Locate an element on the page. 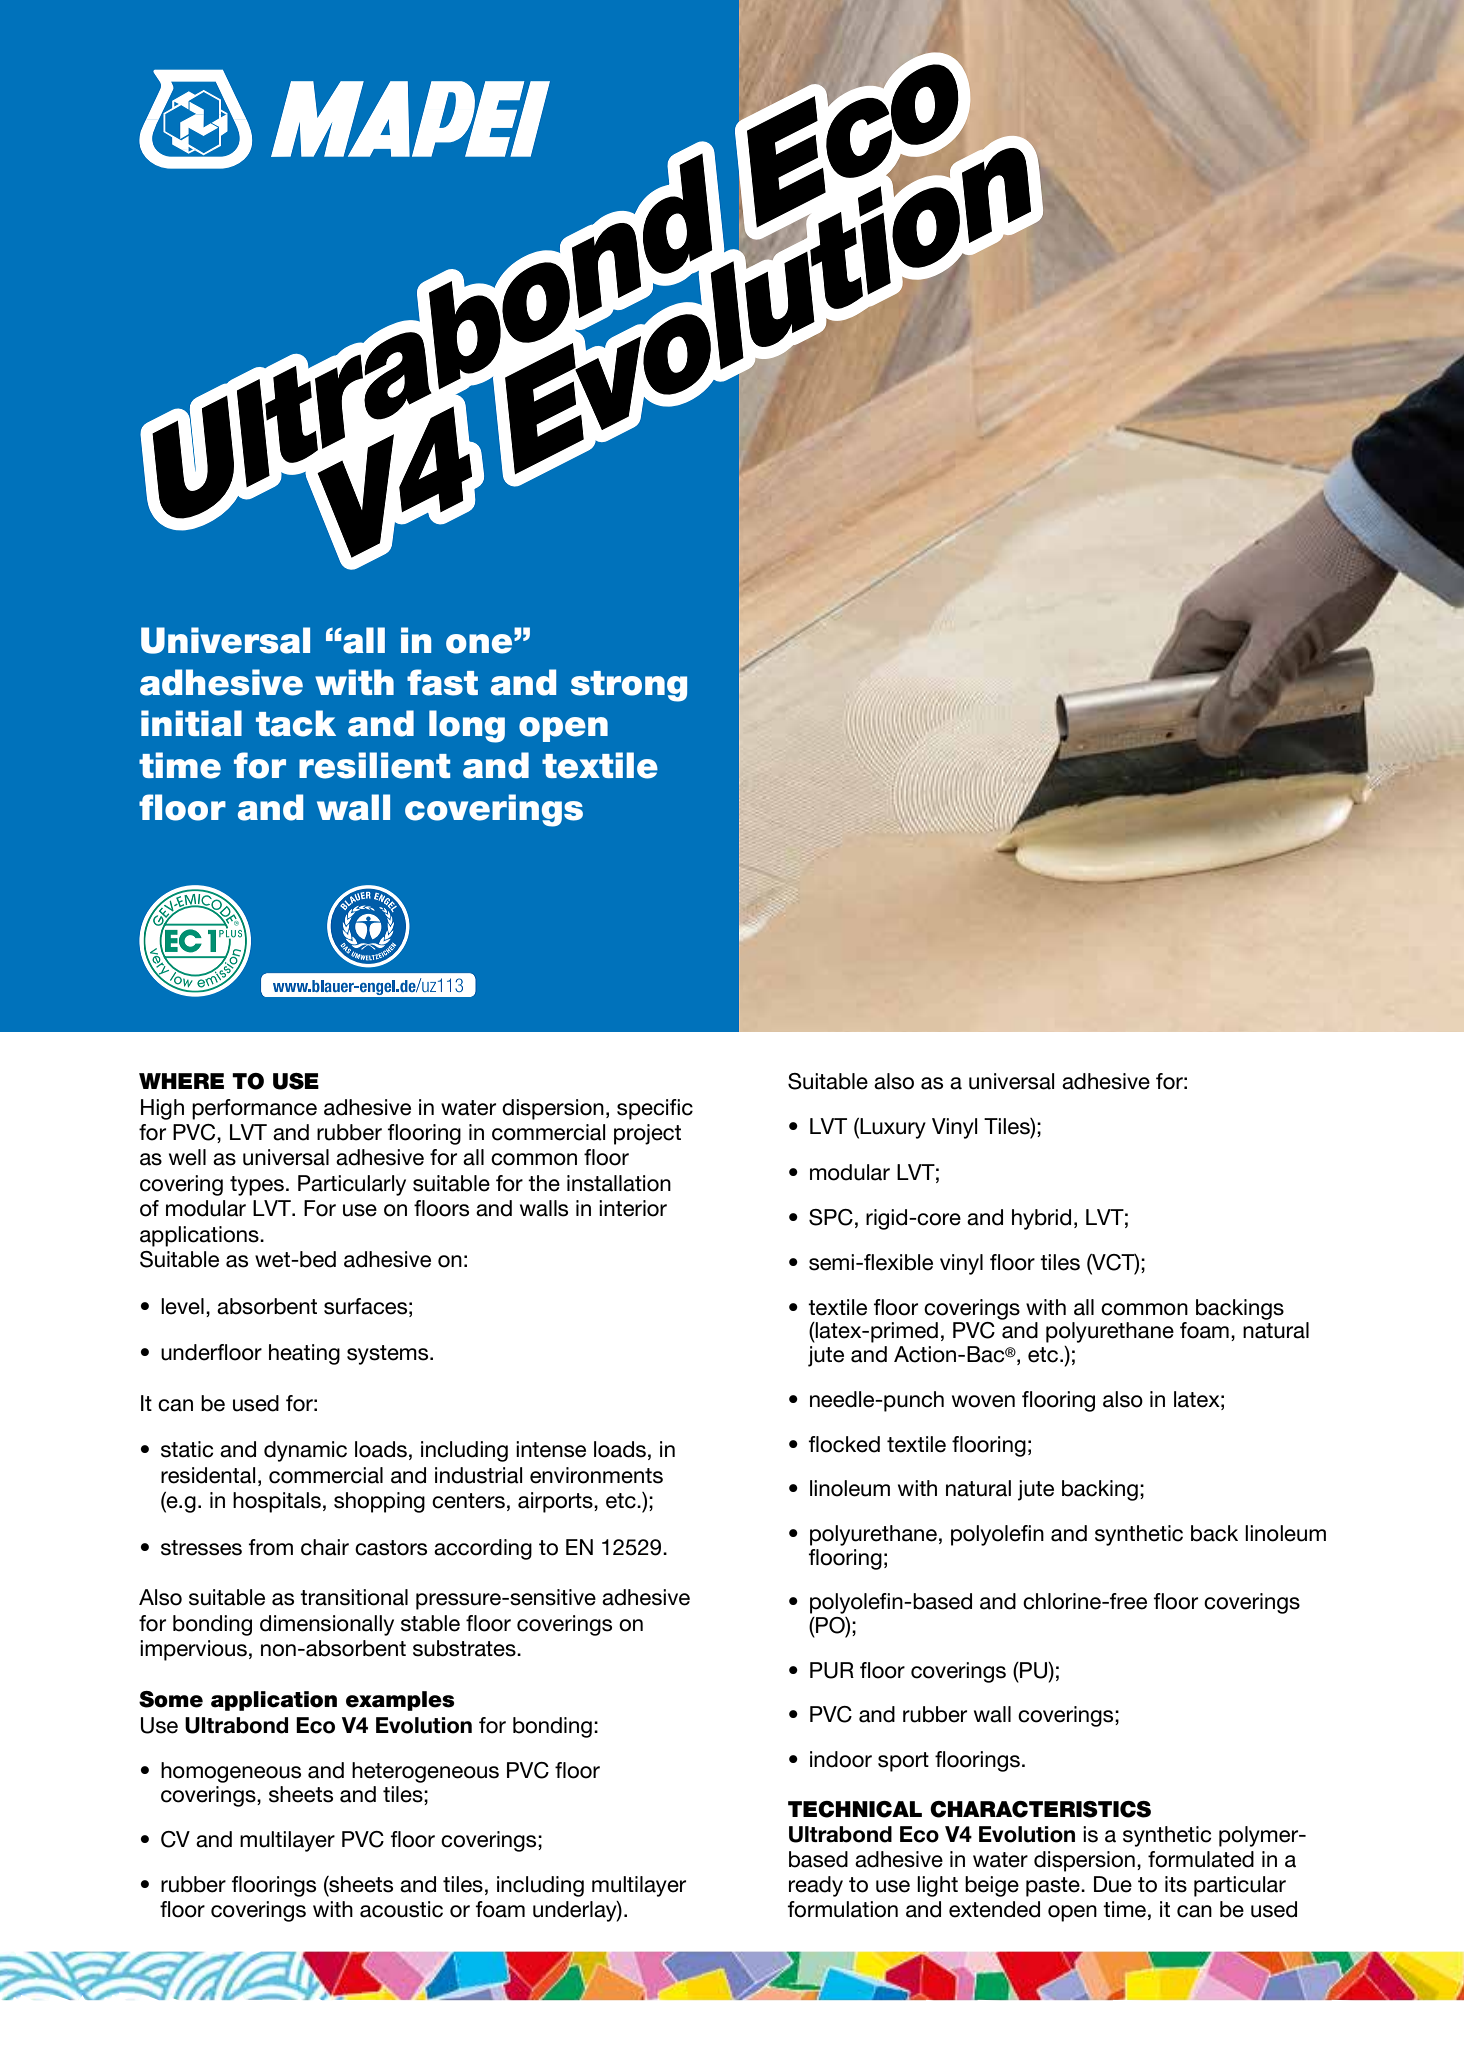  acoustic is located at coordinates (401, 1909).
